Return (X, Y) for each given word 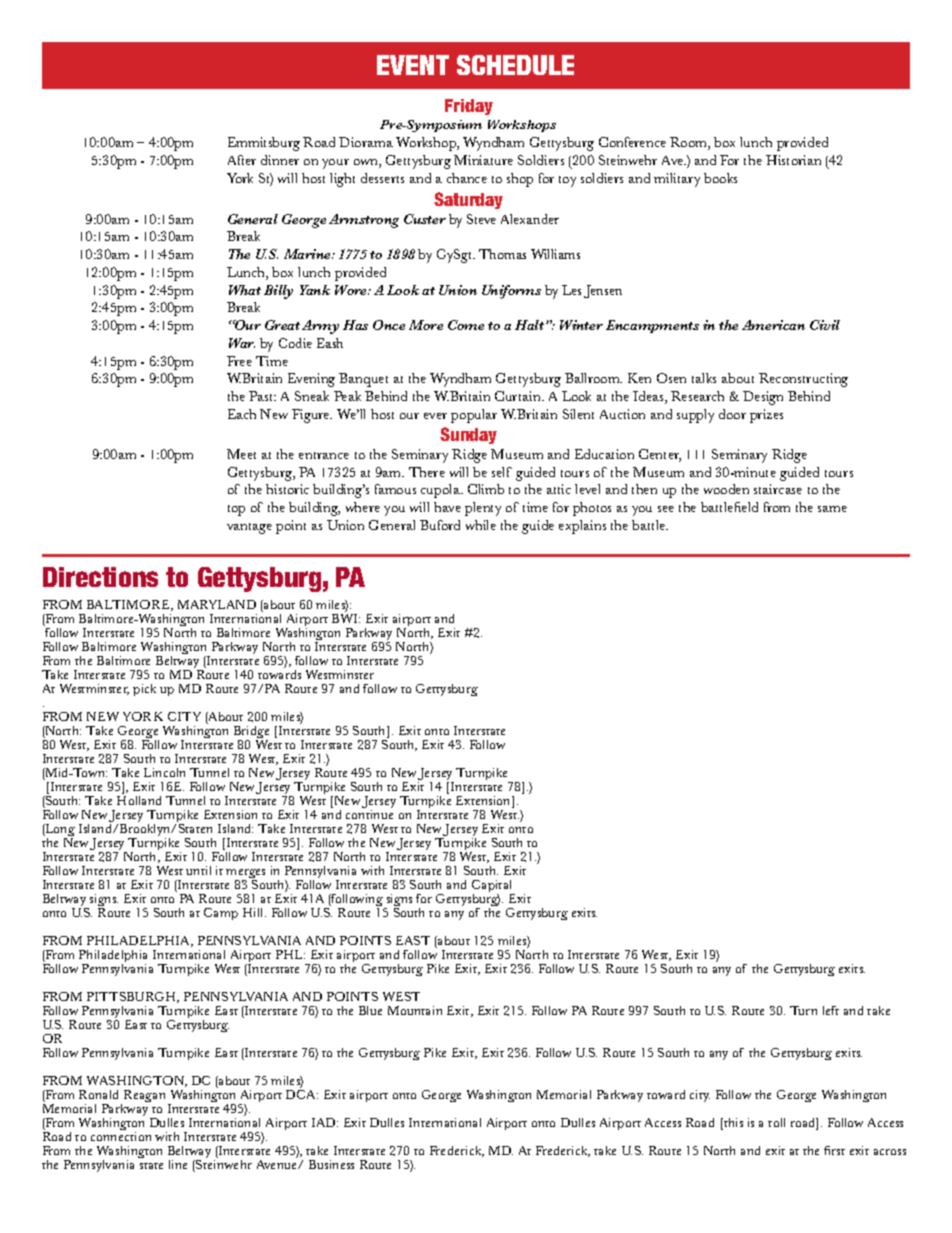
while (481, 525)
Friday (469, 107)
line (178, 1164)
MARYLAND (217, 604)
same (832, 509)
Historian (793, 160)
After (242, 160)
